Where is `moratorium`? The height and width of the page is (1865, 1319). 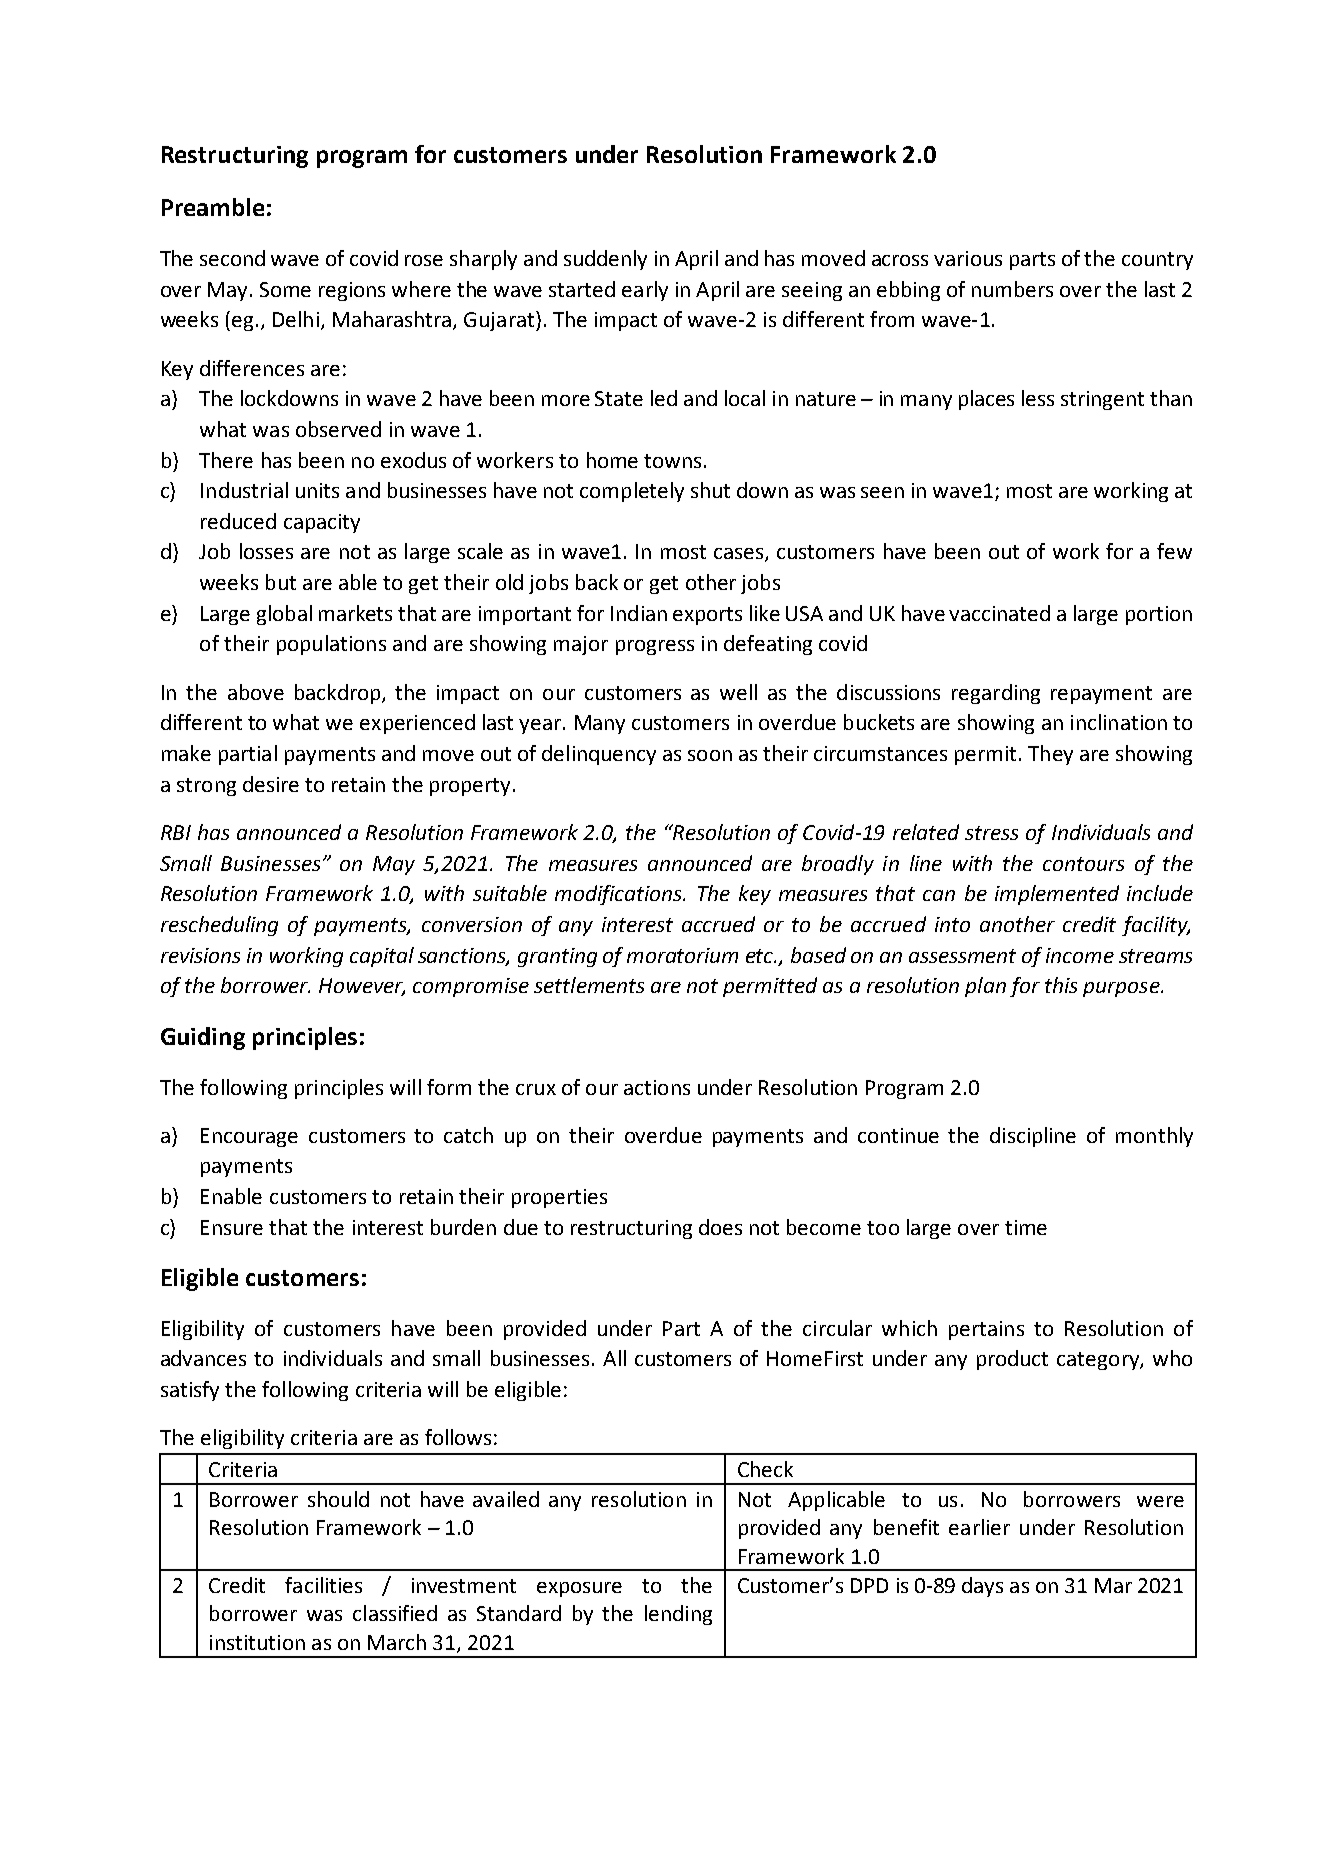
moratorium is located at coordinates (682, 955).
